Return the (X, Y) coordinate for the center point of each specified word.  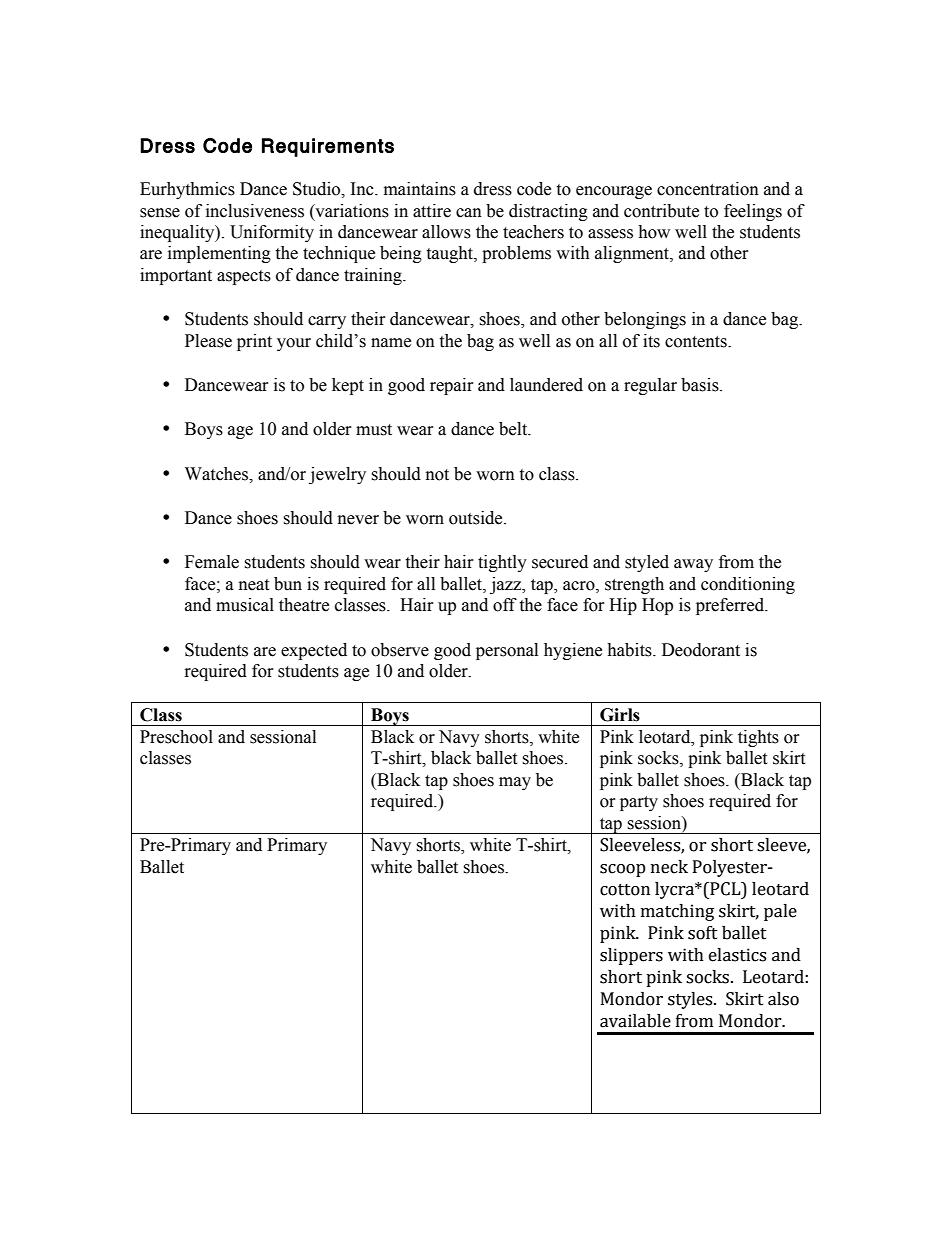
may (515, 783)
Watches (218, 474)
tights (758, 738)
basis (701, 385)
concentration (708, 189)
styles (691, 1000)
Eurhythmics (187, 190)
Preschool (176, 737)
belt (514, 429)
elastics (737, 955)
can (469, 213)
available (635, 1021)
